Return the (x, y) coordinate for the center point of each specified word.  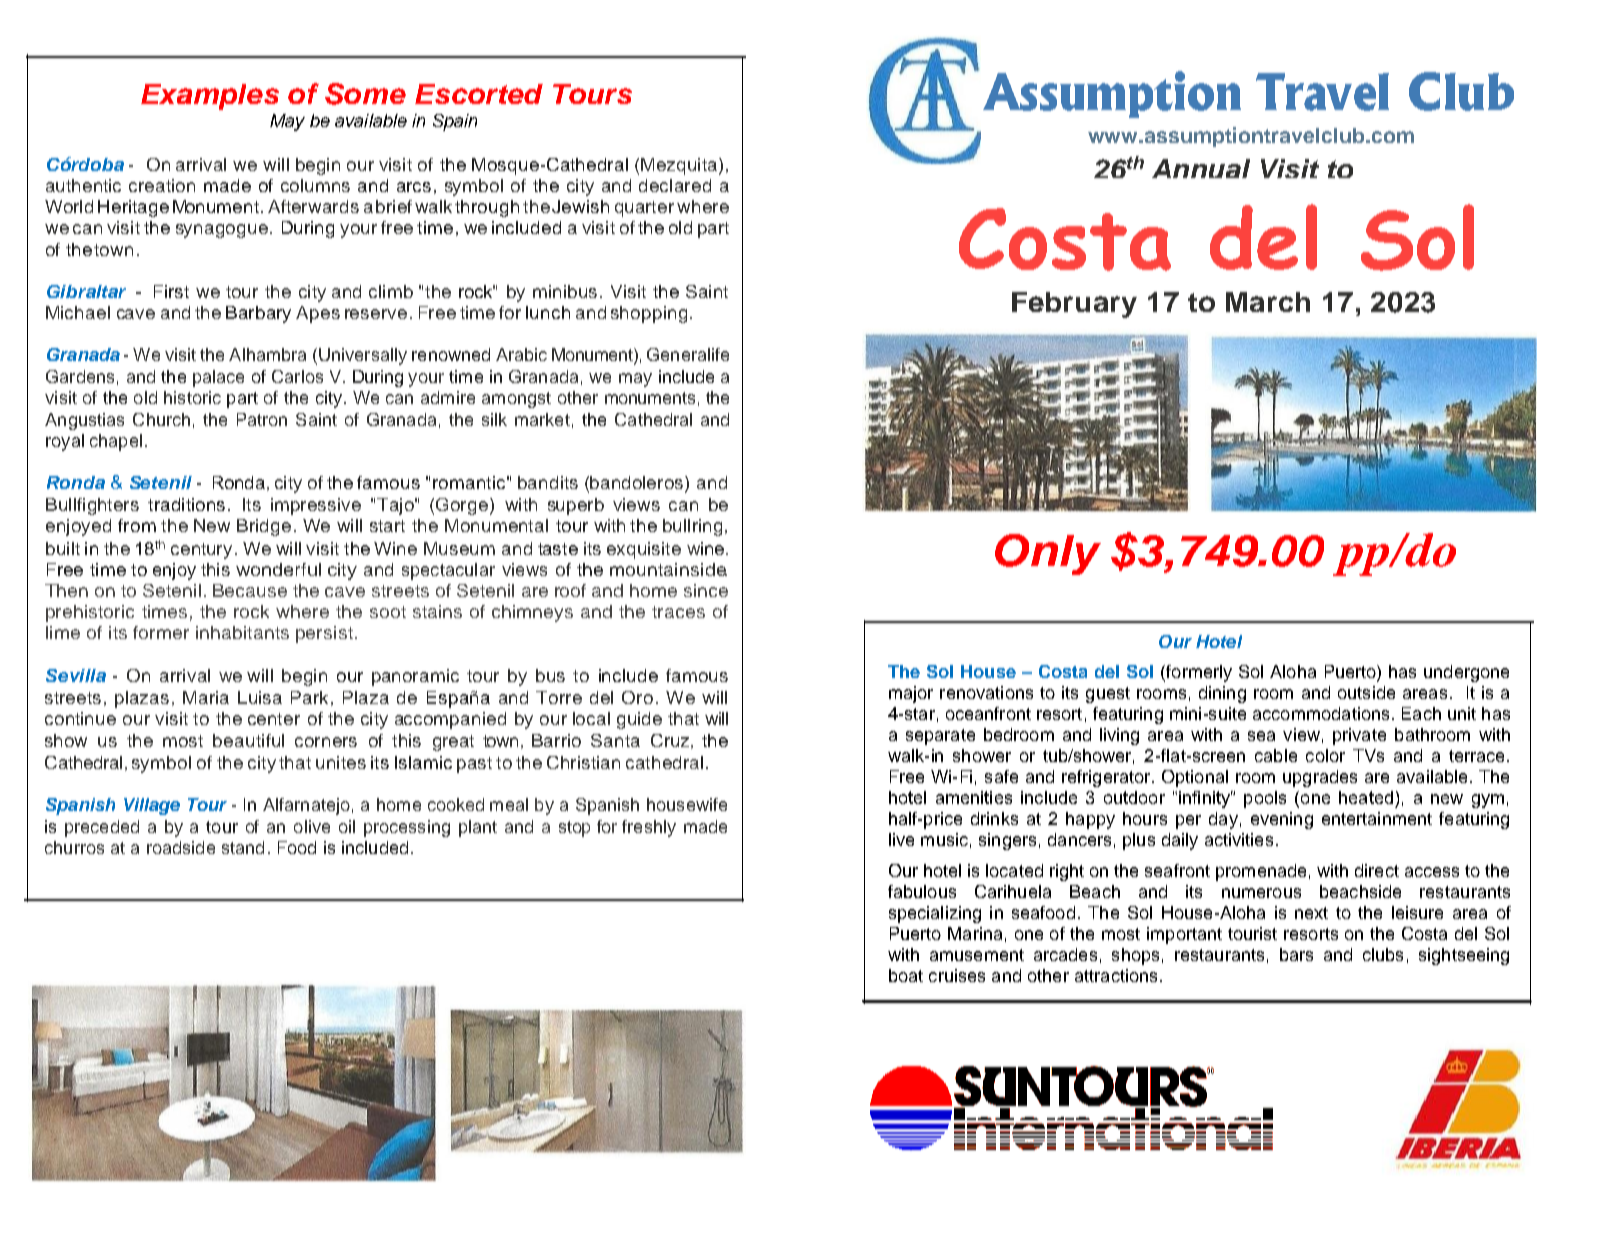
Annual (1201, 168)
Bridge (264, 527)
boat (906, 975)
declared (675, 185)
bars (1296, 954)
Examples (210, 97)
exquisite (644, 550)
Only (1048, 554)
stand (243, 847)
